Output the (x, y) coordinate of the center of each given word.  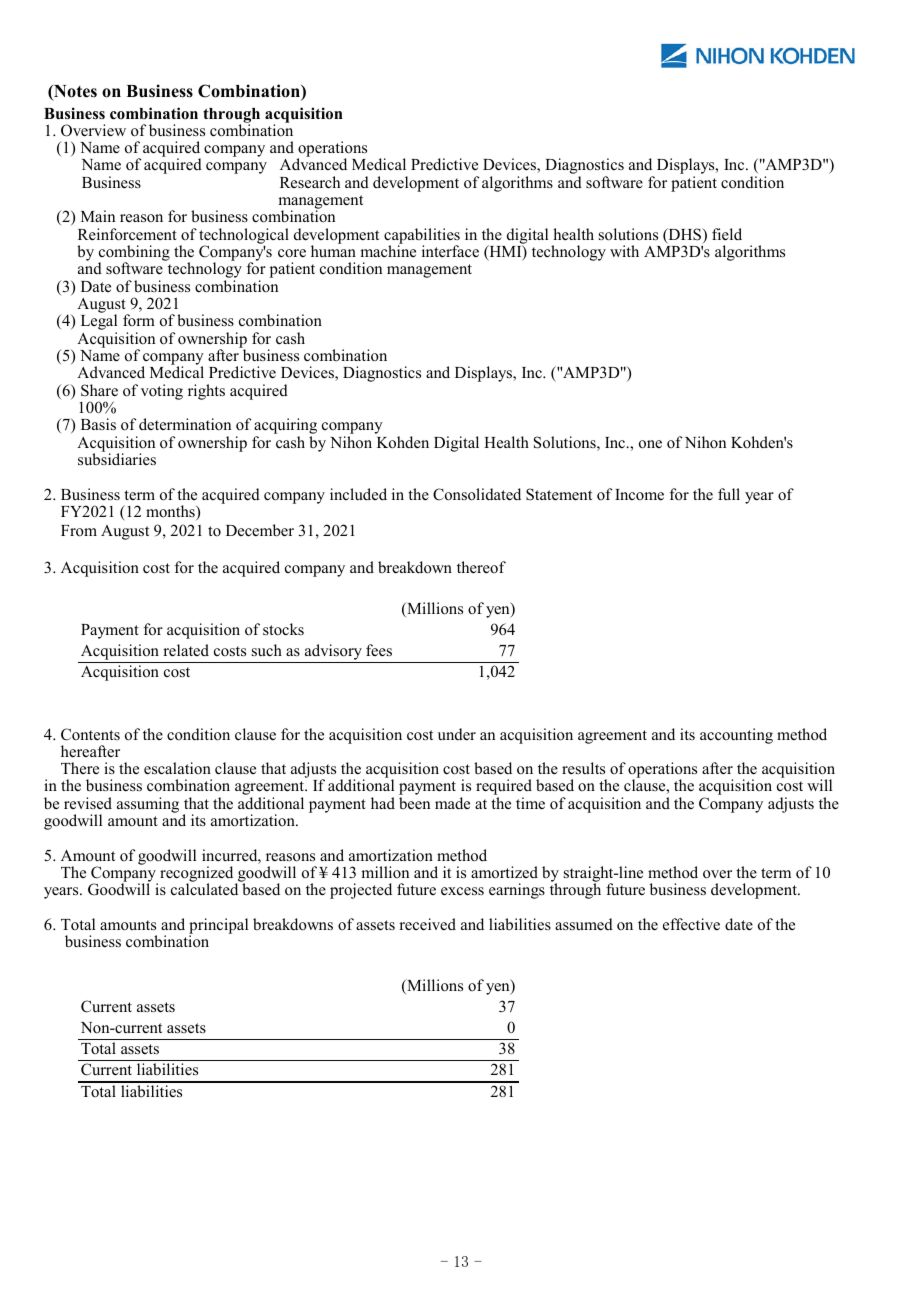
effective (691, 924)
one (650, 444)
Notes (74, 93)
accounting (736, 736)
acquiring (285, 427)
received (427, 924)
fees (379, 650)
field (727, 234)
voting (162, 392)
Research (310, 182)
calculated (204, 889)
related (186, 650)
